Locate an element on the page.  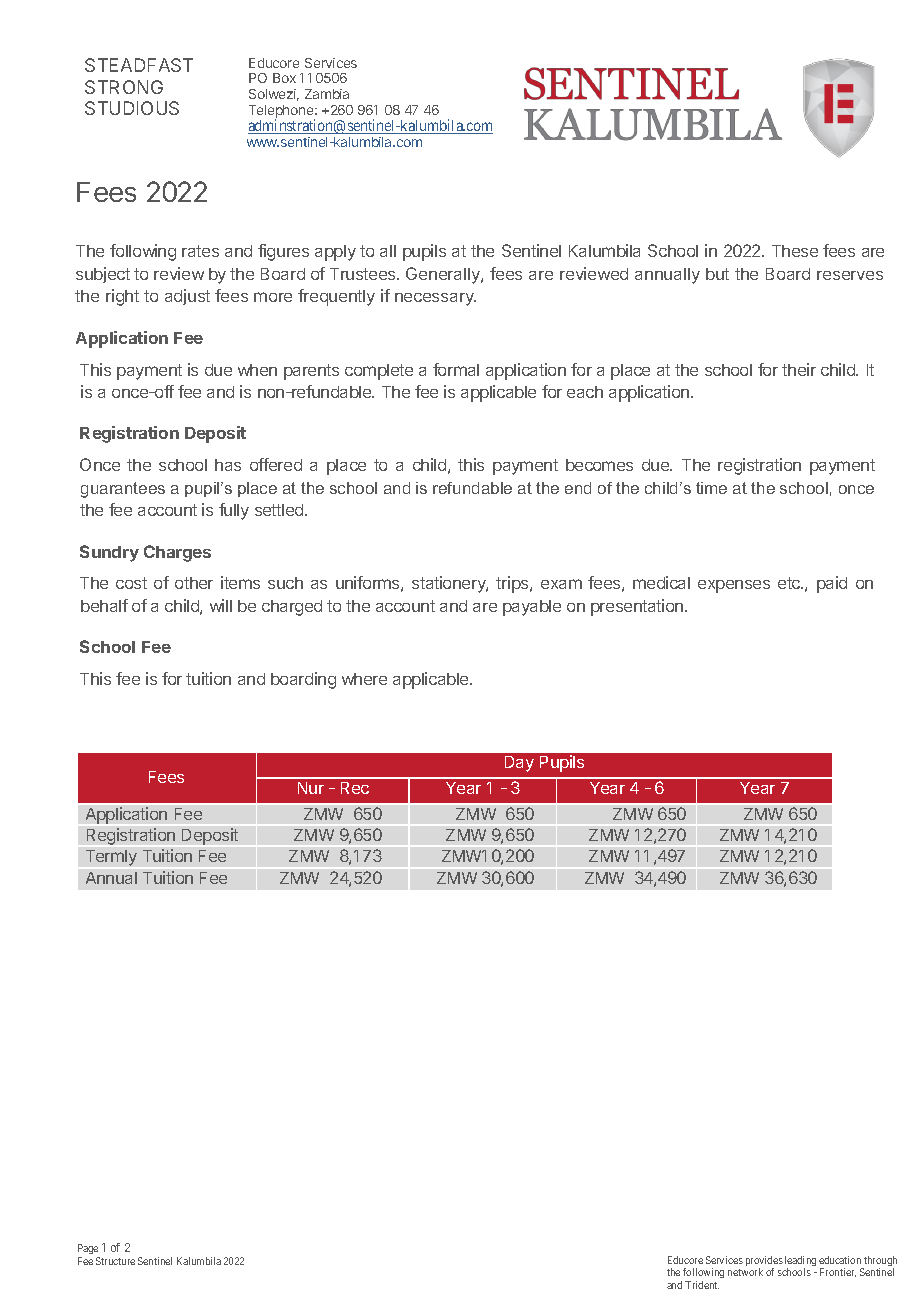
Zambia is located at coordinates (327, 94).
